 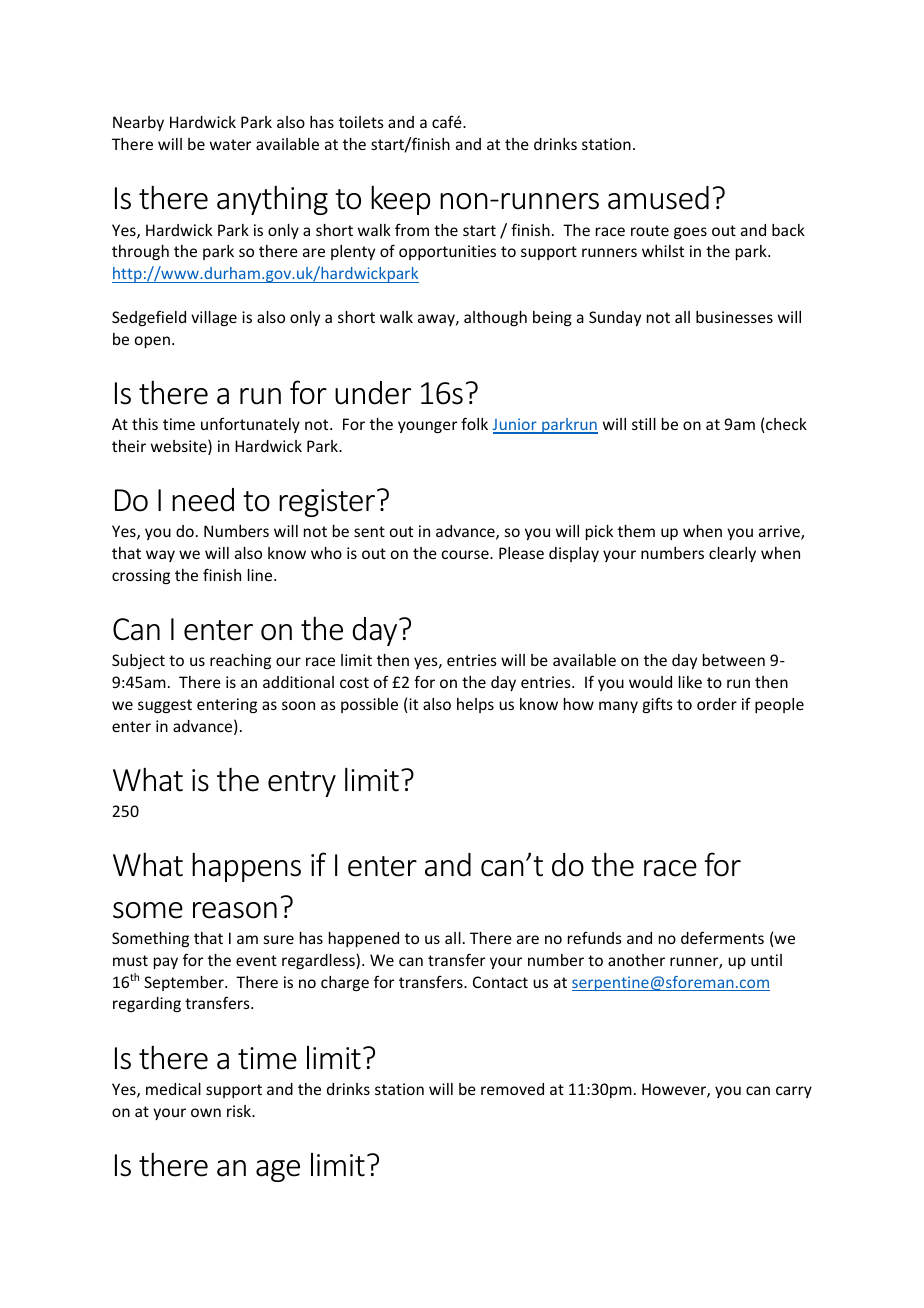 What do you see at coordinates (230, 144) in the document?
I see `water` at bounding box center [230, 144].
